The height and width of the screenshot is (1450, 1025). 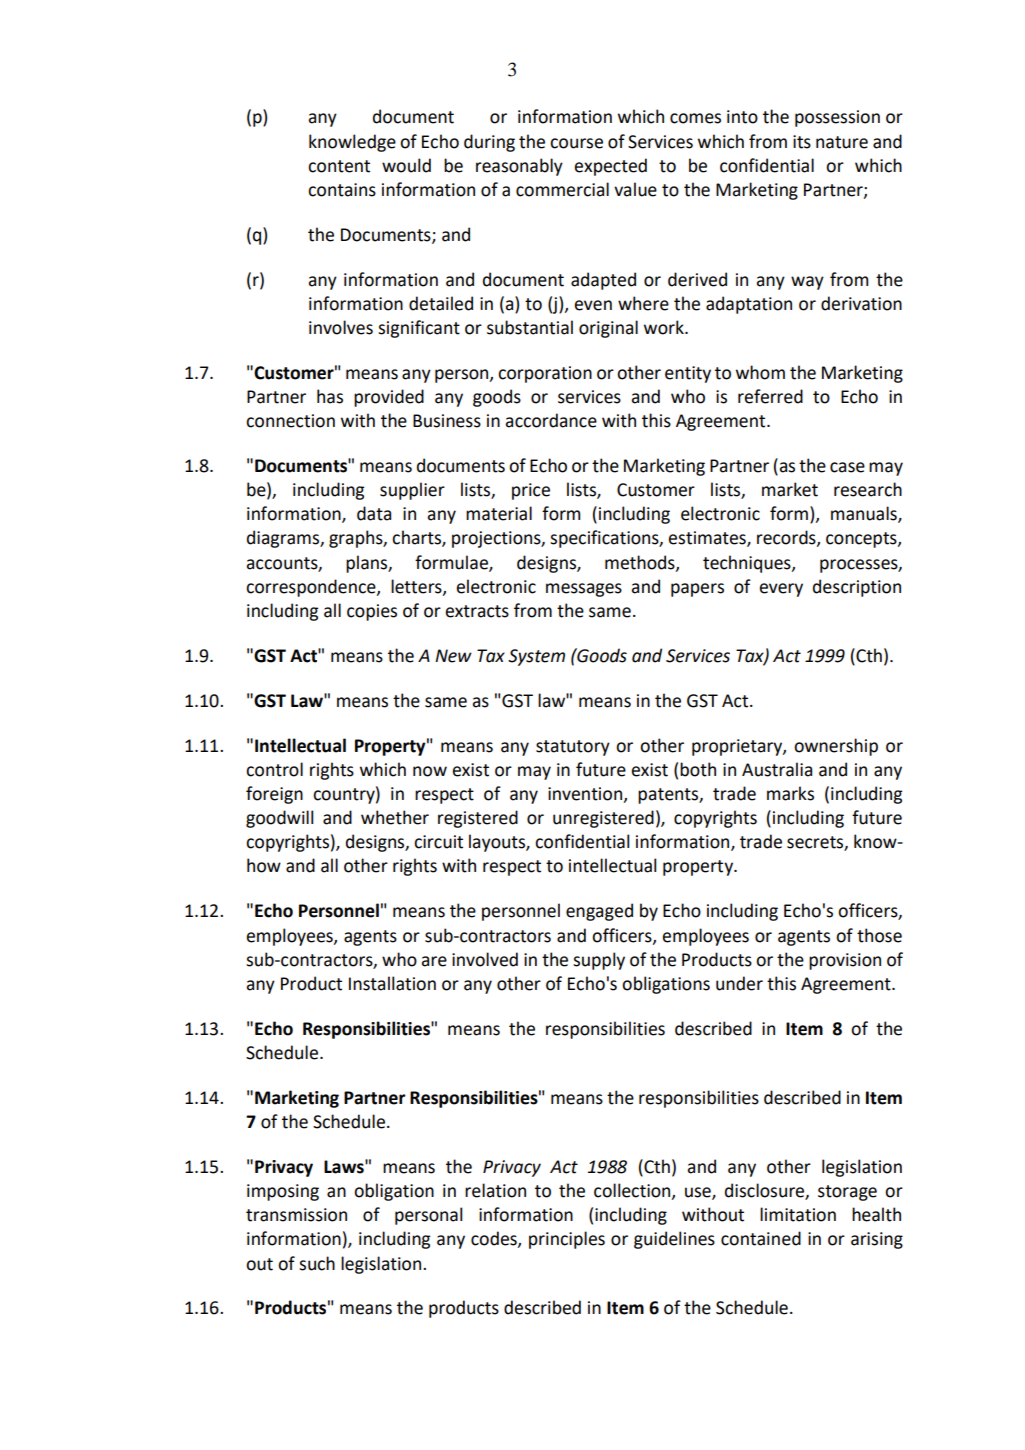 What do you see at coordinates (760, 372) in the screenshot?
I see `whom` at bounding box center [760, 372].
